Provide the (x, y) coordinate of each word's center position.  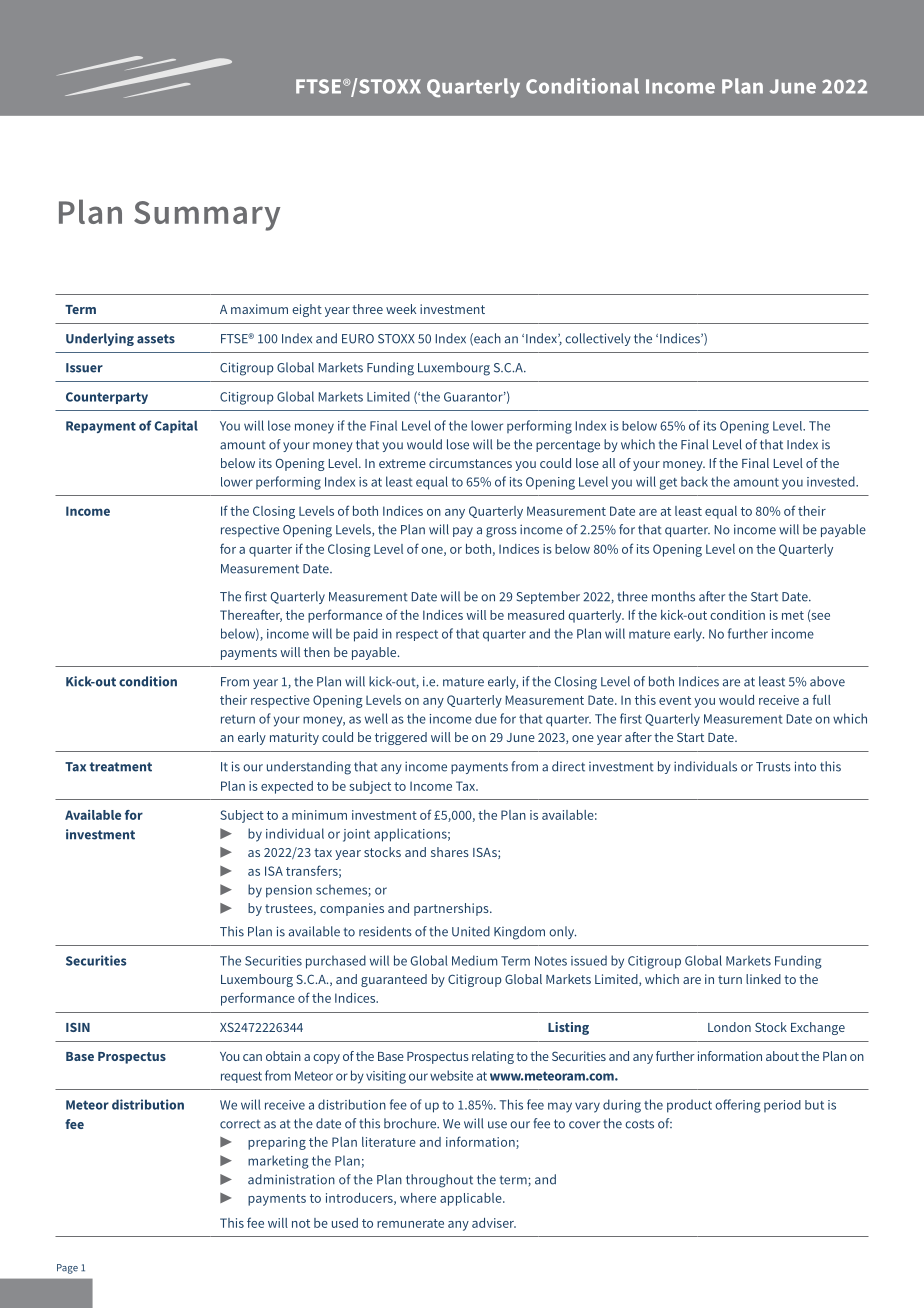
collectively (598, 339)
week (401, 309)
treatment (121, 767)
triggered (401, 738)
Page (67, 1269)
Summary (207, 216)
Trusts (773, 767)
